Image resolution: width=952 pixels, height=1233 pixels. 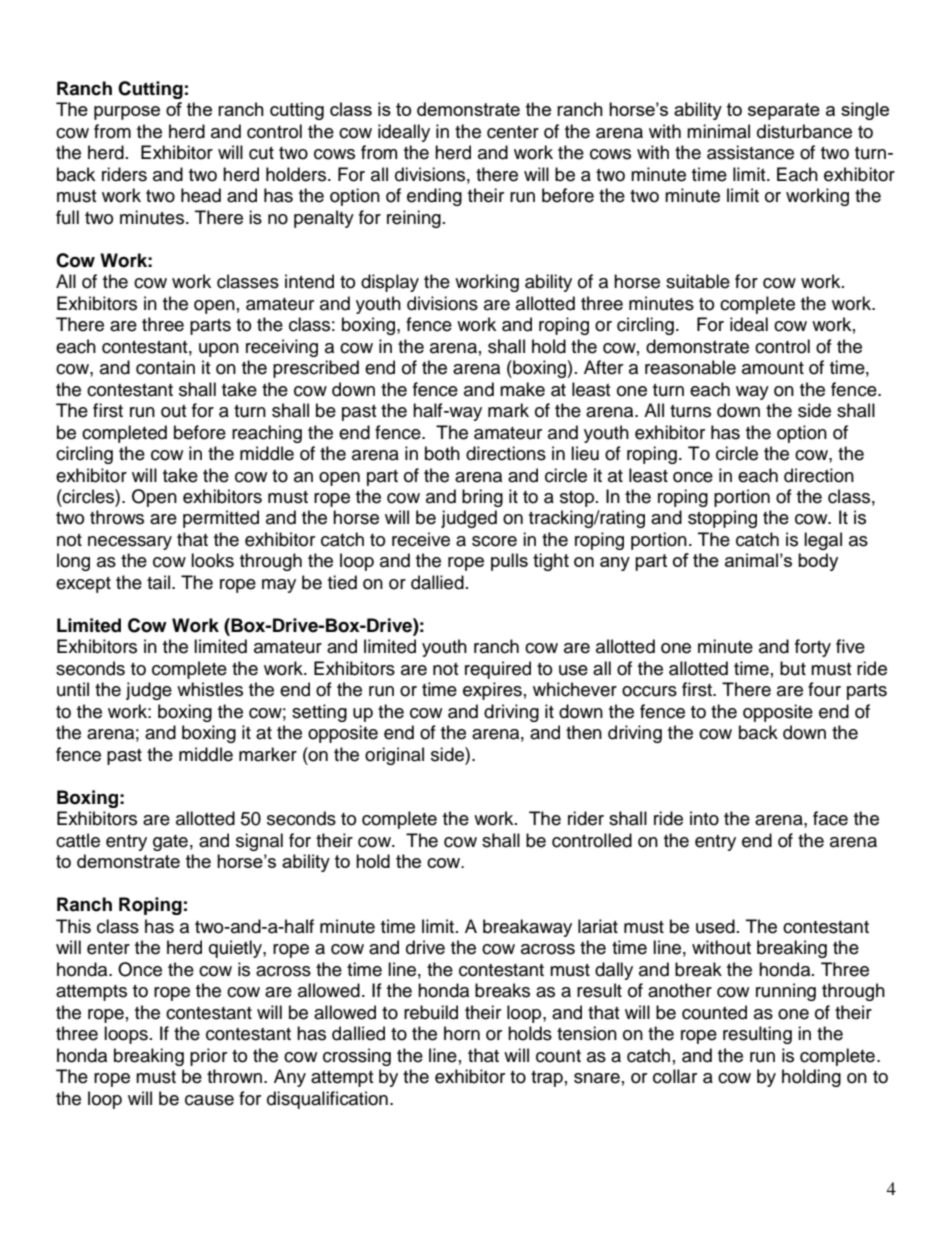 I want to click on horn, so click(x=462, y=1033).
